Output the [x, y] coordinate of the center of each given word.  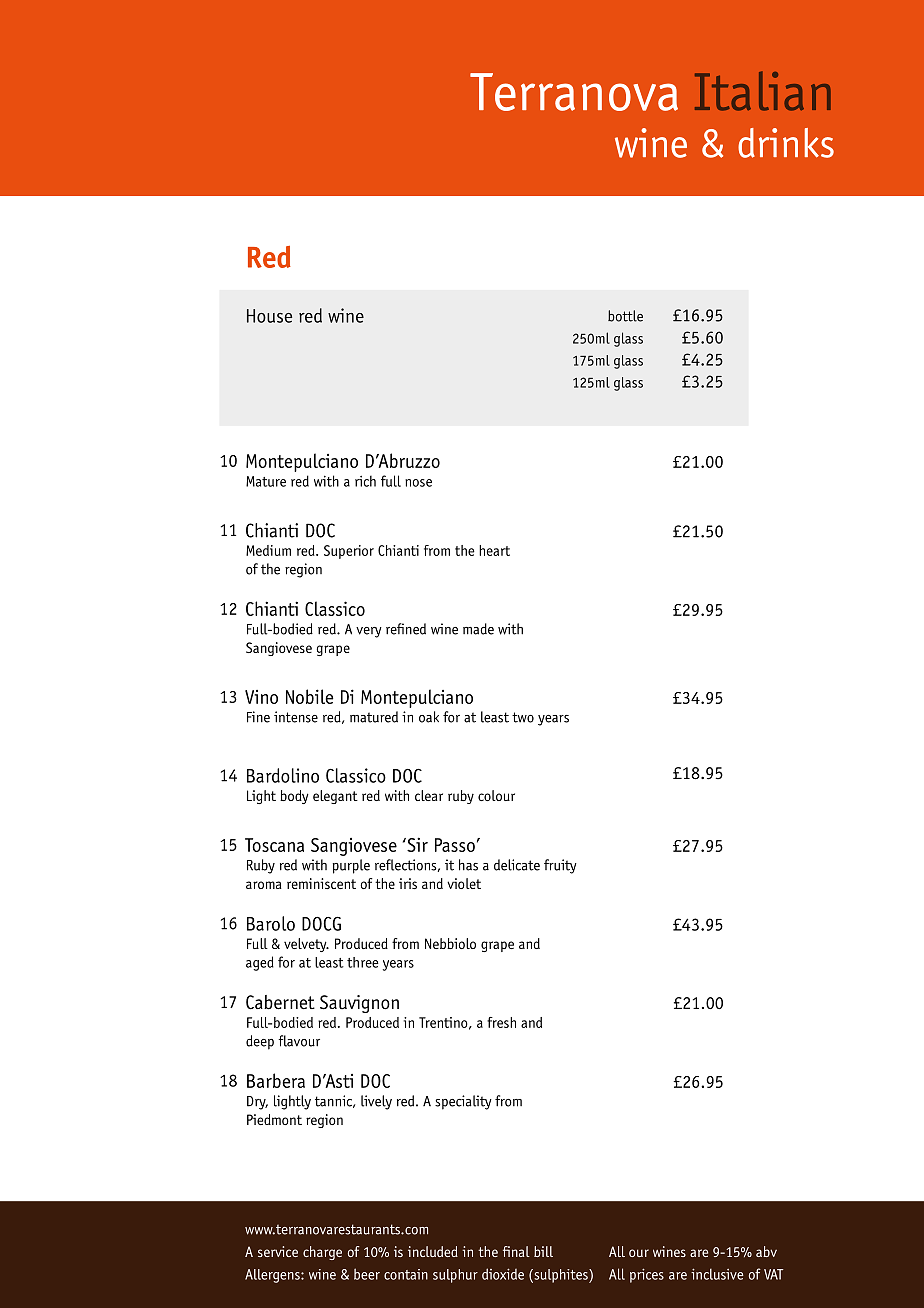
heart [494, 550]
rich [365, 481]
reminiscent [321, 883]
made [478, 629]
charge [322, 1253]
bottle [625, 316]
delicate [517, 865]
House [269, 316]
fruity [560, 866]
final [516, 1251]
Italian [763, 91]
